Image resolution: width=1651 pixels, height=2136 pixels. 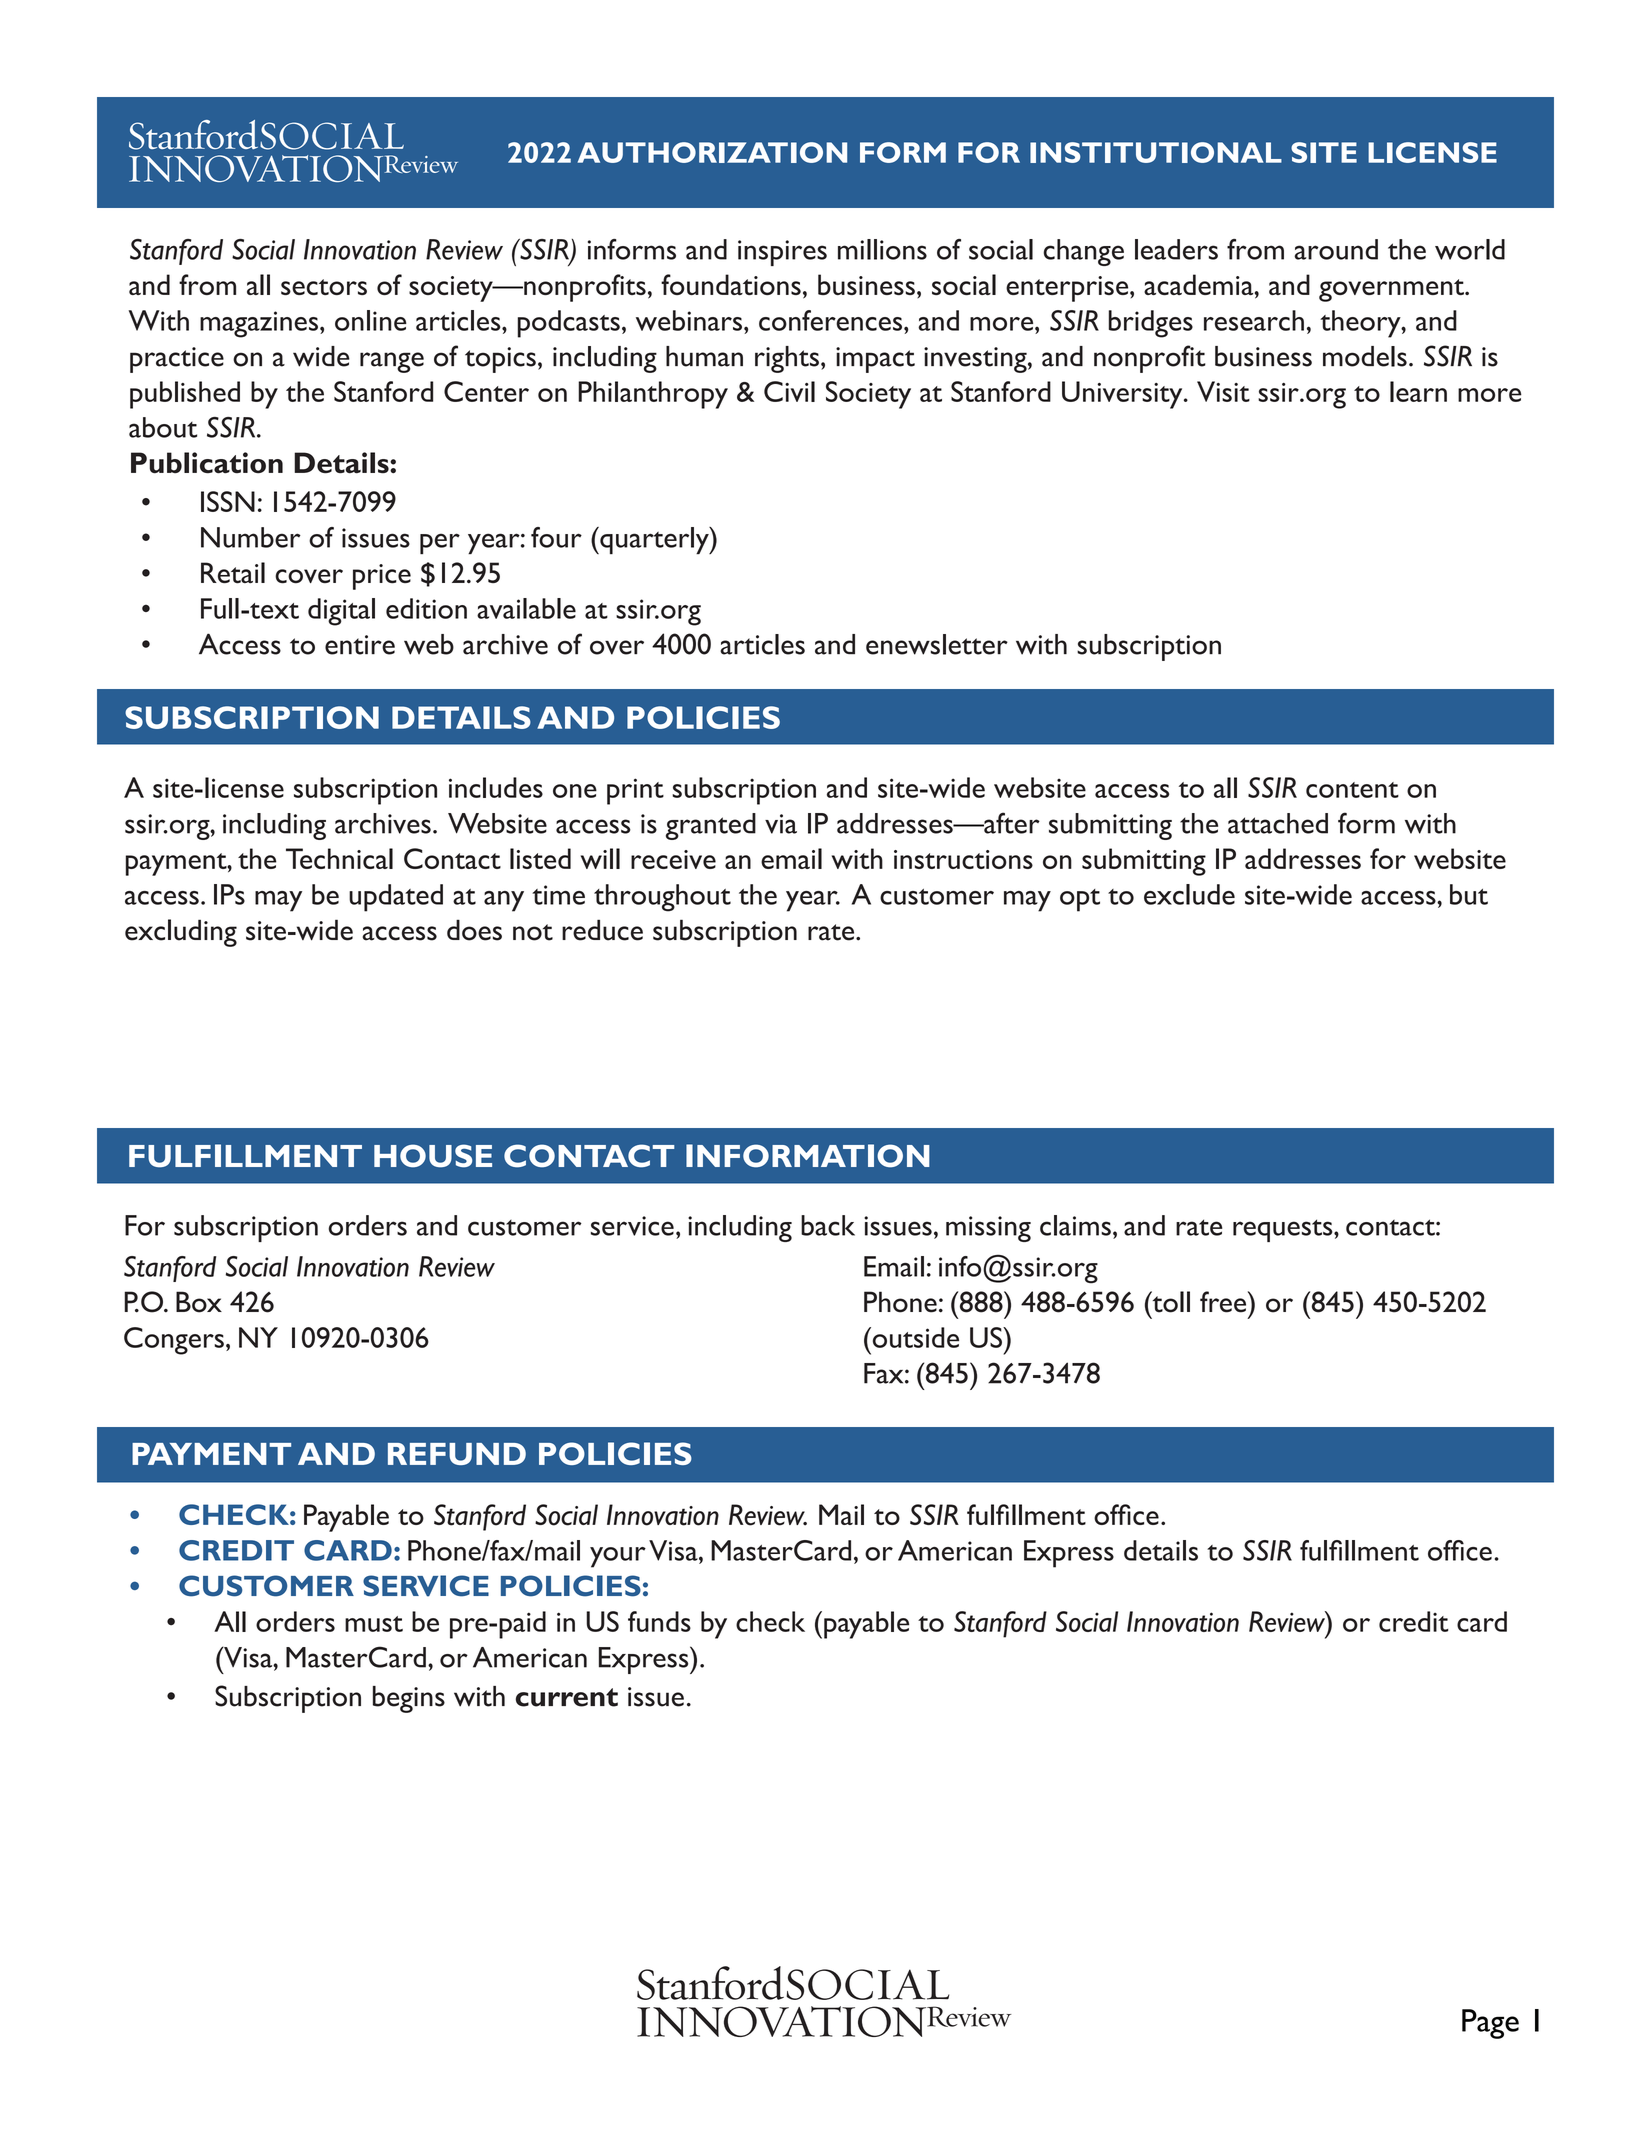 What do you see at coordinates (360, 645) in the screenshot?
I see `entire` at bounding box center [360, 645].
